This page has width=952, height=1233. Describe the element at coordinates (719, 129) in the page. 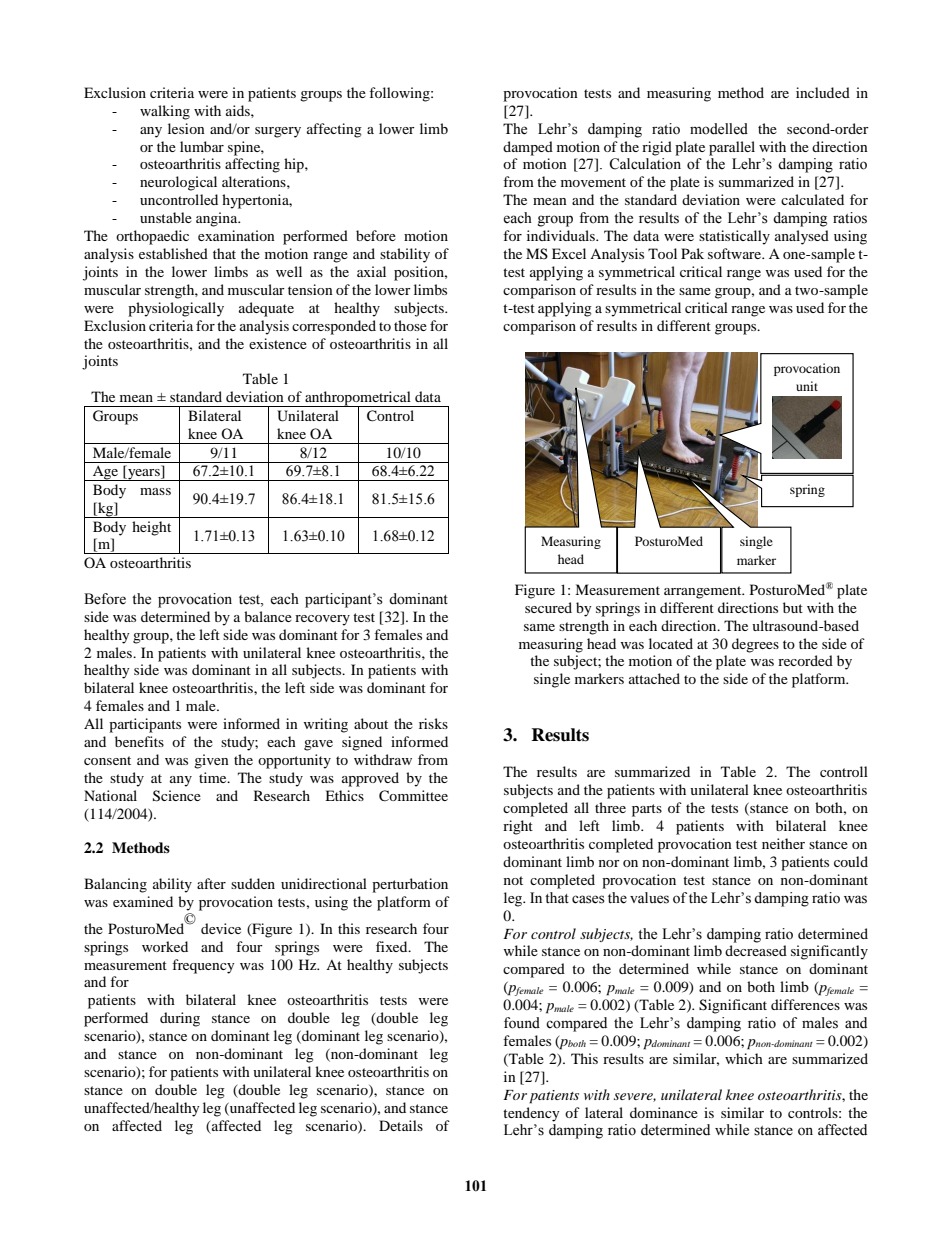

I see `modelled` at that location.
